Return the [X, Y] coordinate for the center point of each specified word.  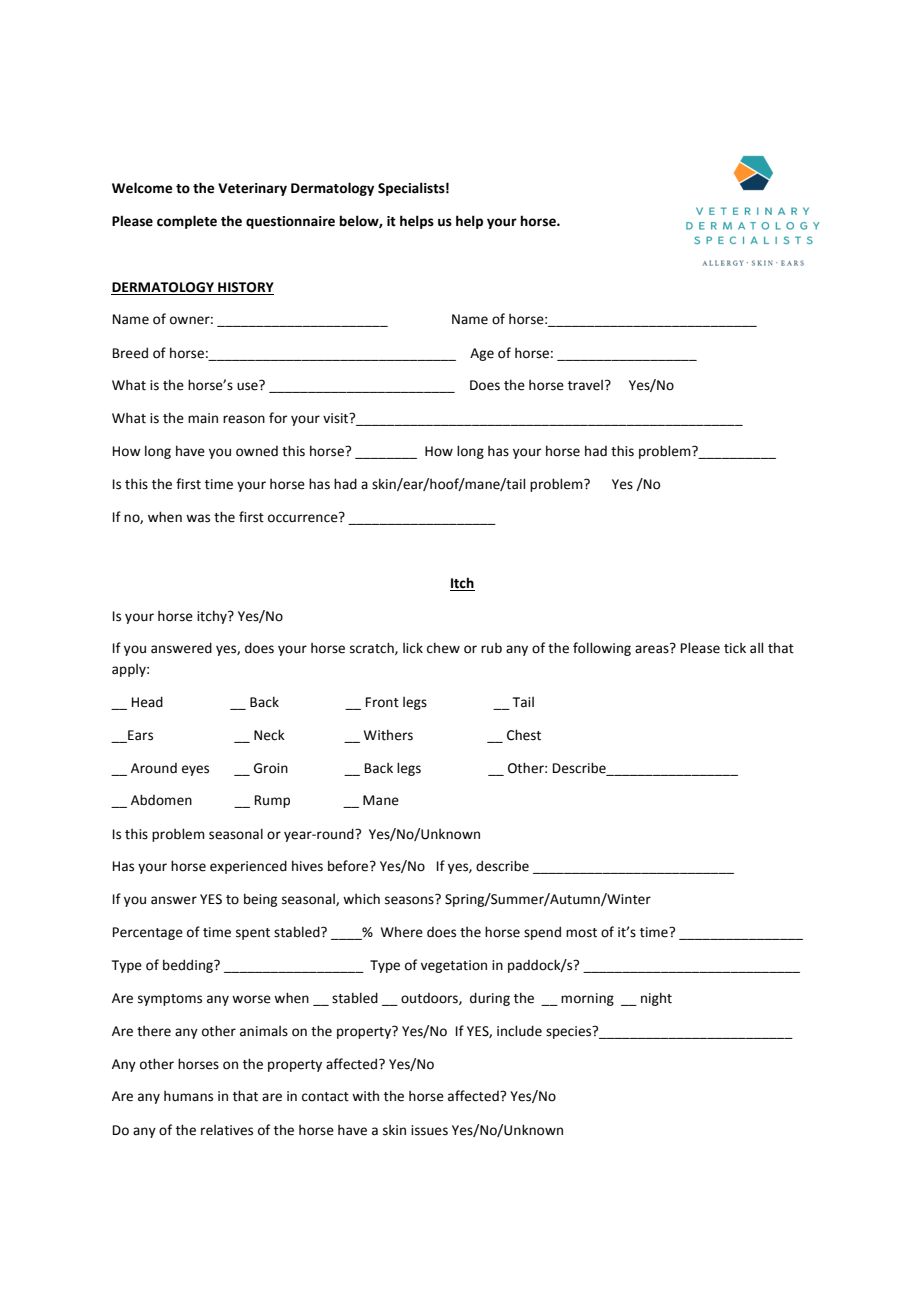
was [198, 518]
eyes [195, 770]
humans [188, 1096]
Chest [524, 735]
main [203, 418]
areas [653, 649]
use [248, 386]
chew [443, 648]
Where [402, 932]
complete [187, 222]
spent [253, 934]
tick [735, 648]
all [756, 648]
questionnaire [290, 222]
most [581, 933]
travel [585, 385]
